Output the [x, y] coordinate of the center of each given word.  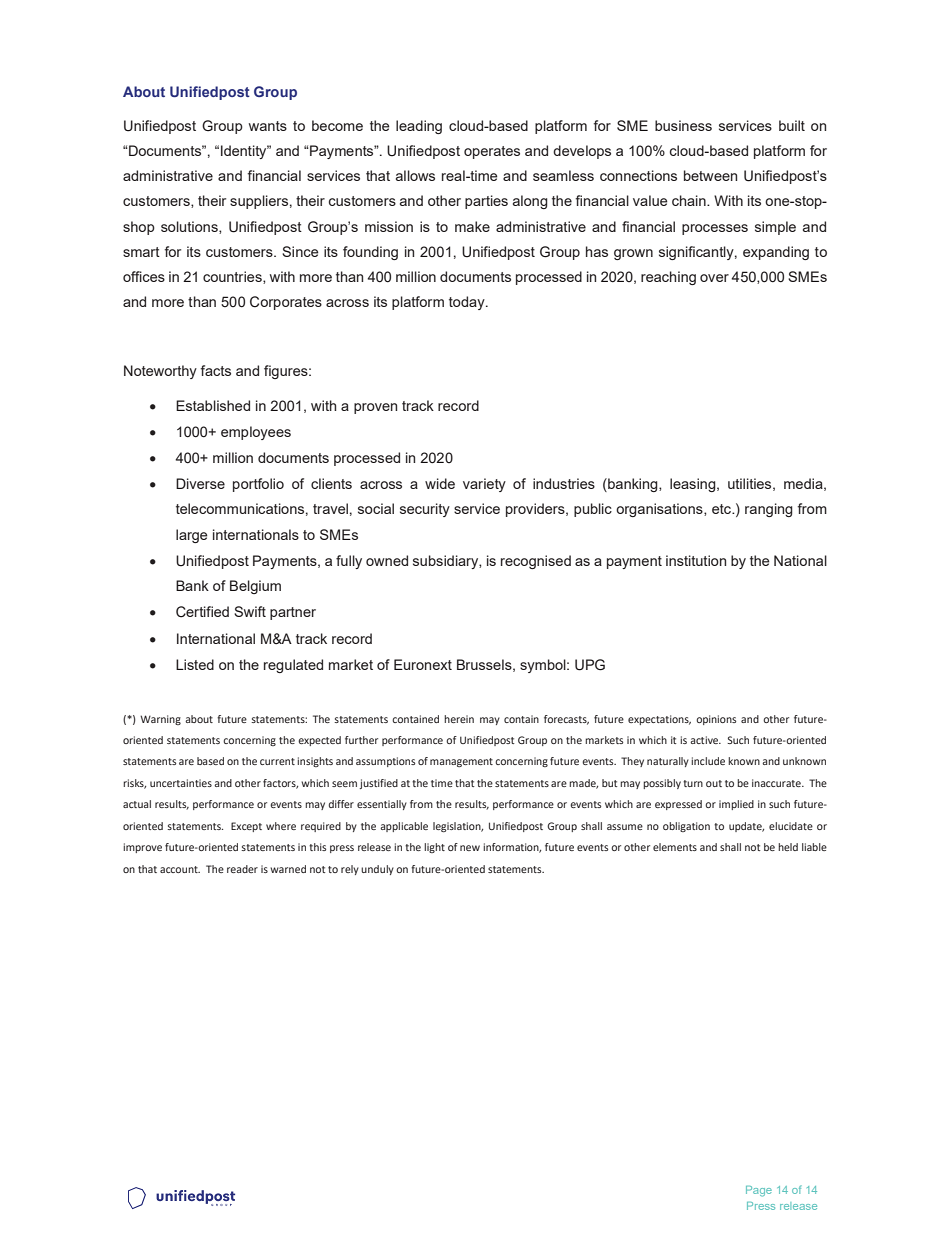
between [710, 175]
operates [492, 152]
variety [484, 485]
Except [246, 827]
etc [722, 509]
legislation [458, 827]
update [746, 827]
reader [242, 869]
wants [268, 126]
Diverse [200, 483]
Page [759, 1191]
